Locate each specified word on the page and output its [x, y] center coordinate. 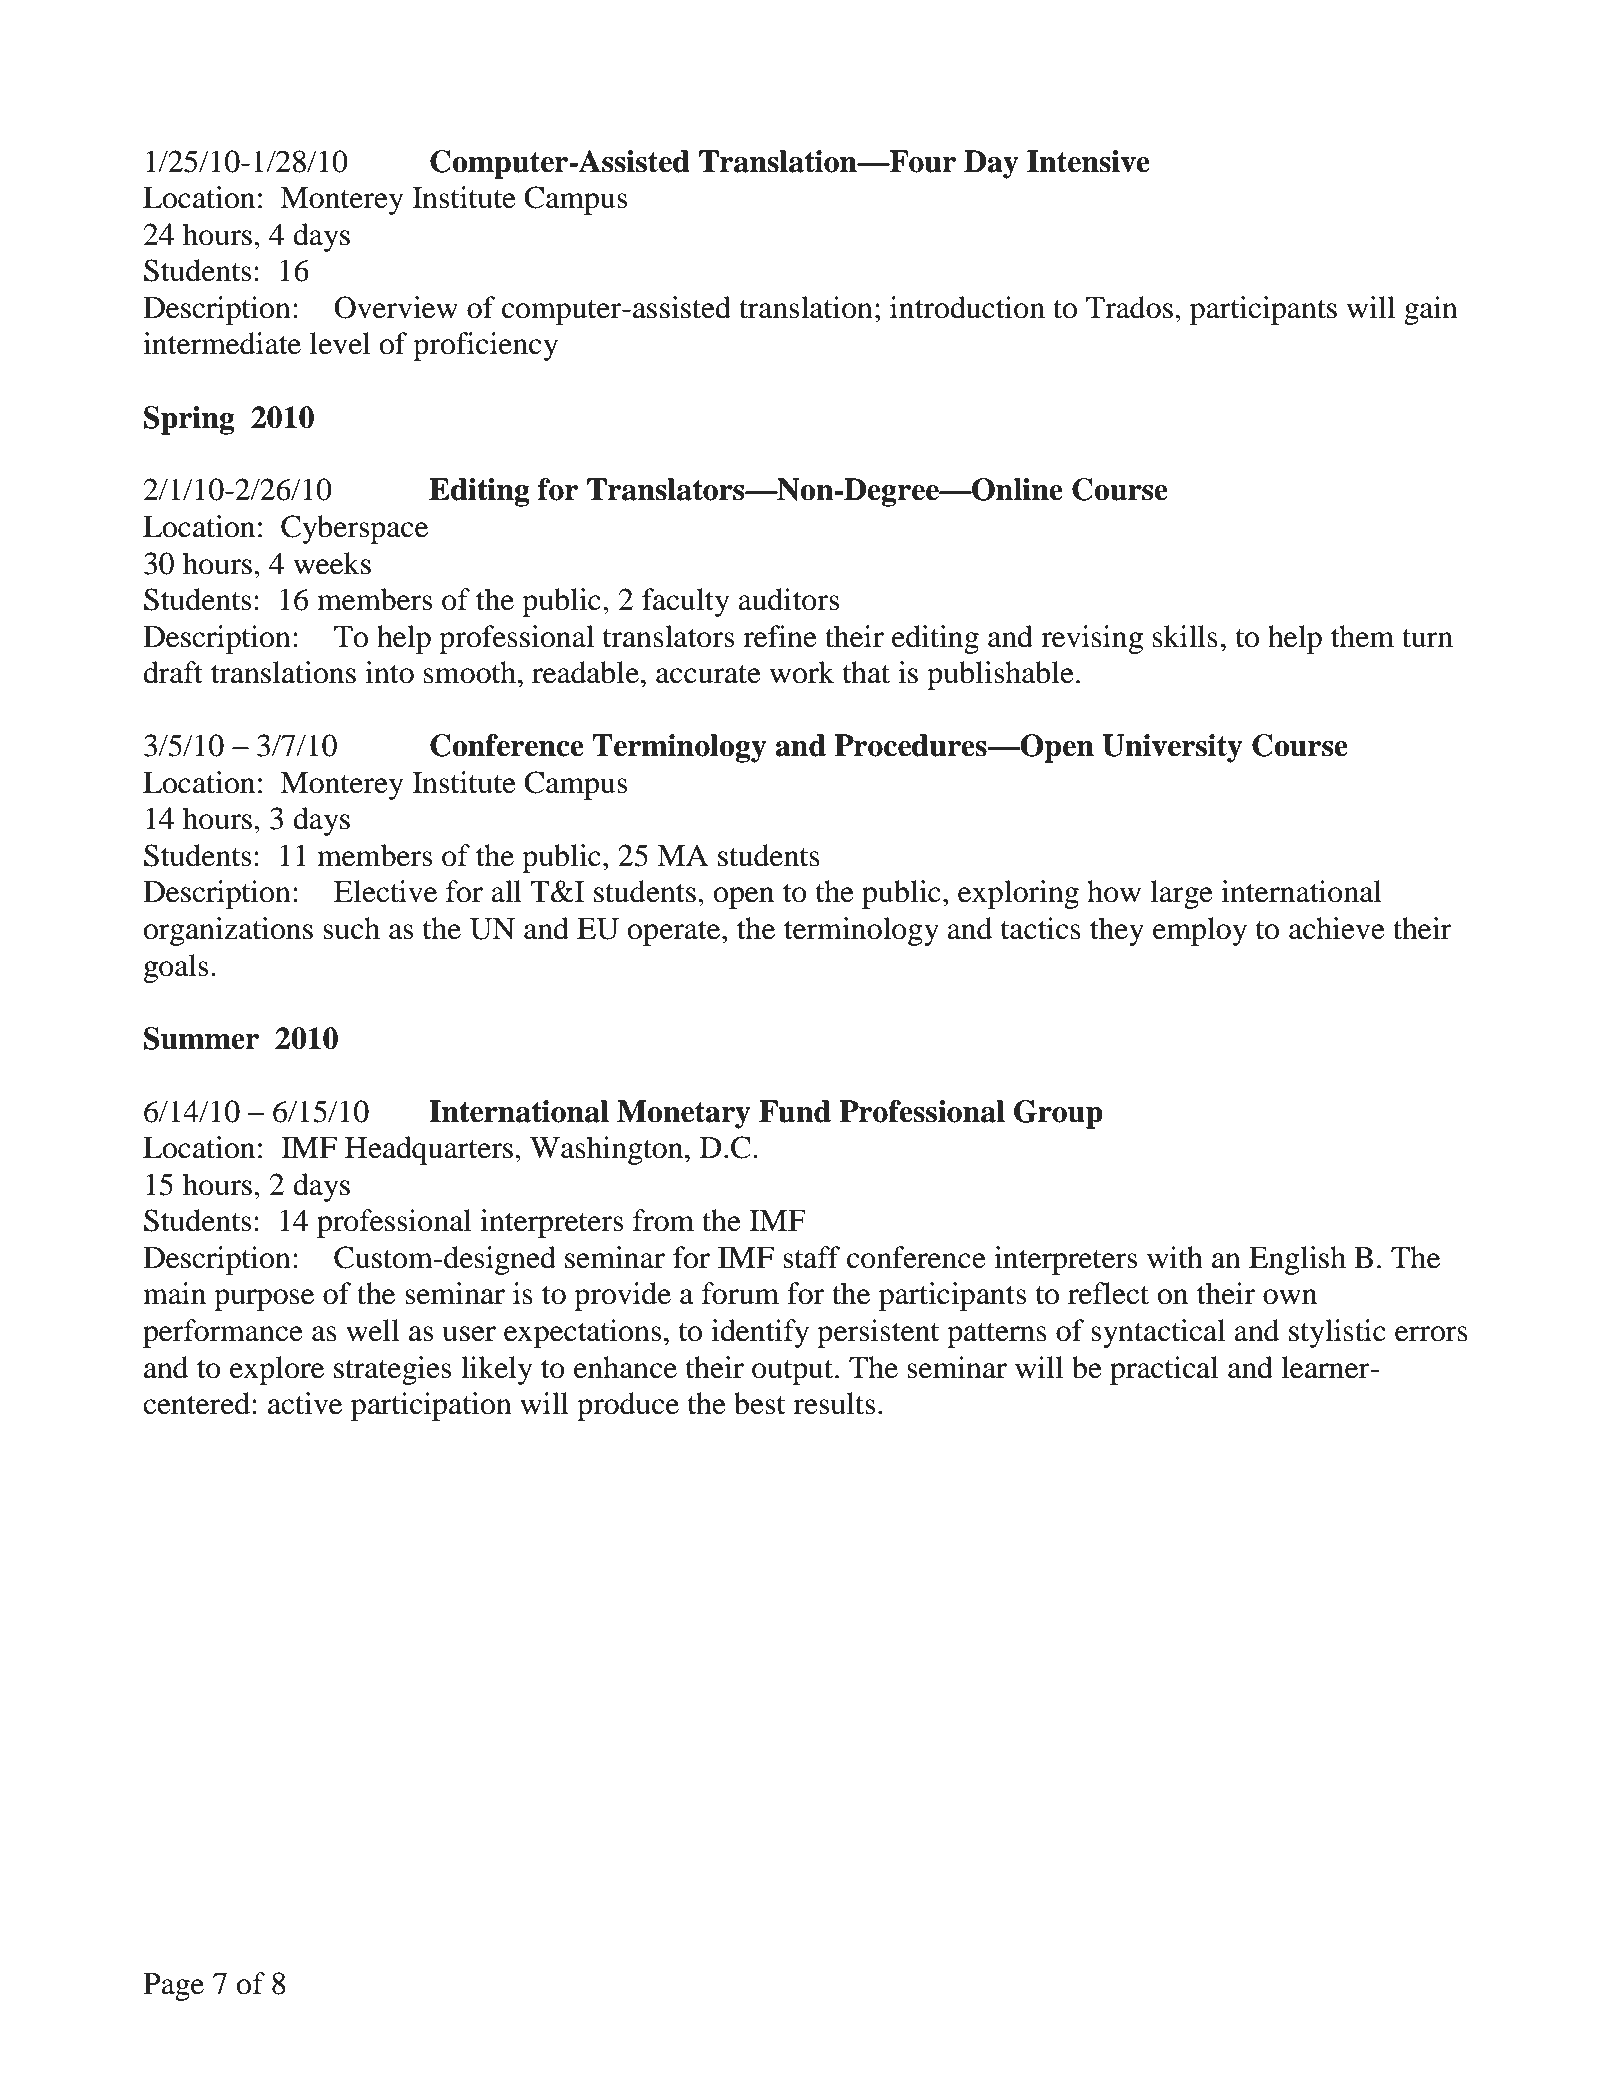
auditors [788, 599]
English [1297, 1260]
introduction [967, 307]
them [1362, 636]
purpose [264, 1300]
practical [1164, 1370]
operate [675, 933]
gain [1431, 310]
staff [811, 1257]
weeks [332, 563]
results [834, 1403]
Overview [396, 307]
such [351, 928]
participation [431, 1406]
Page [173, 1987]
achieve [1337, 928]
